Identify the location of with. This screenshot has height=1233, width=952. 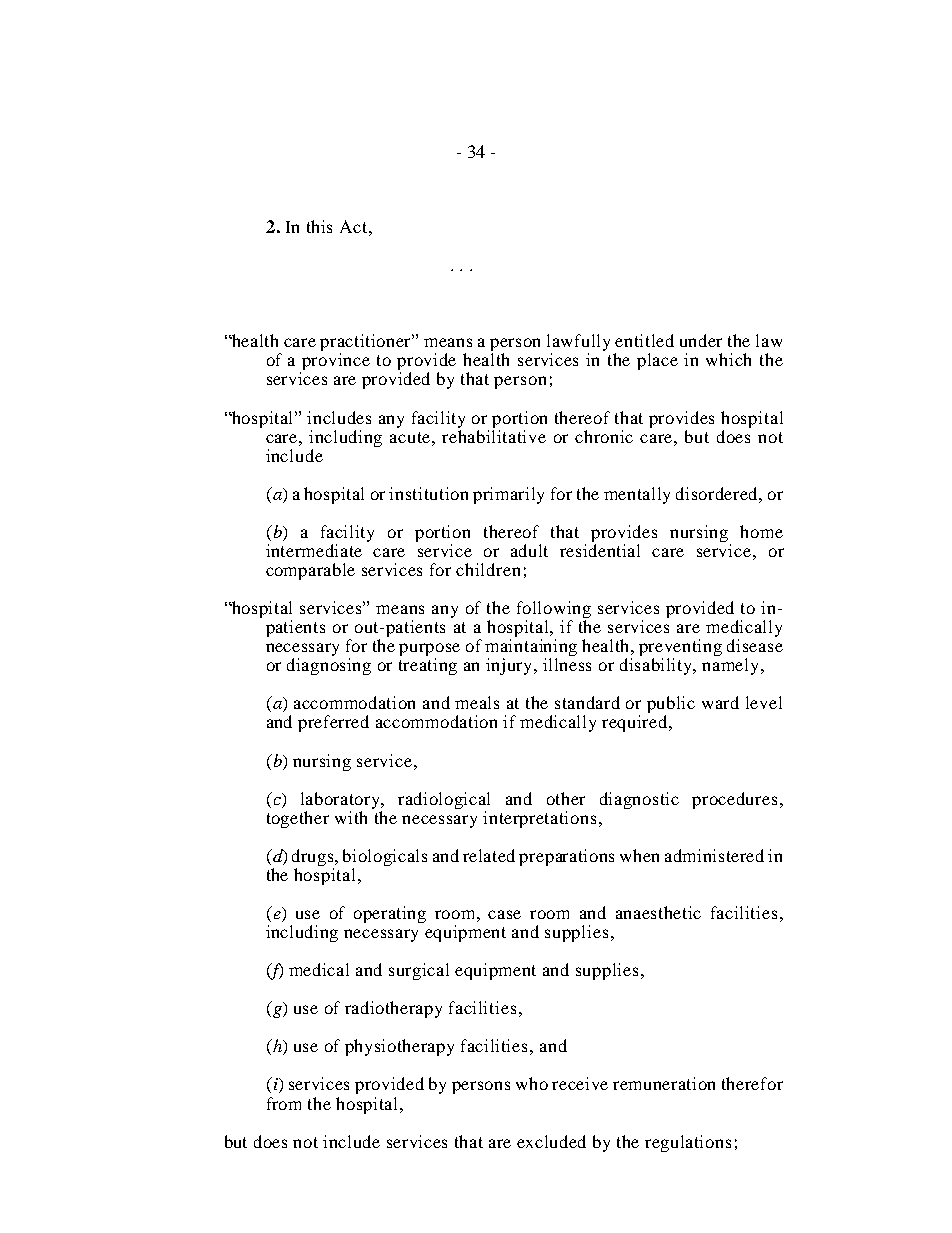
(351, 817).
